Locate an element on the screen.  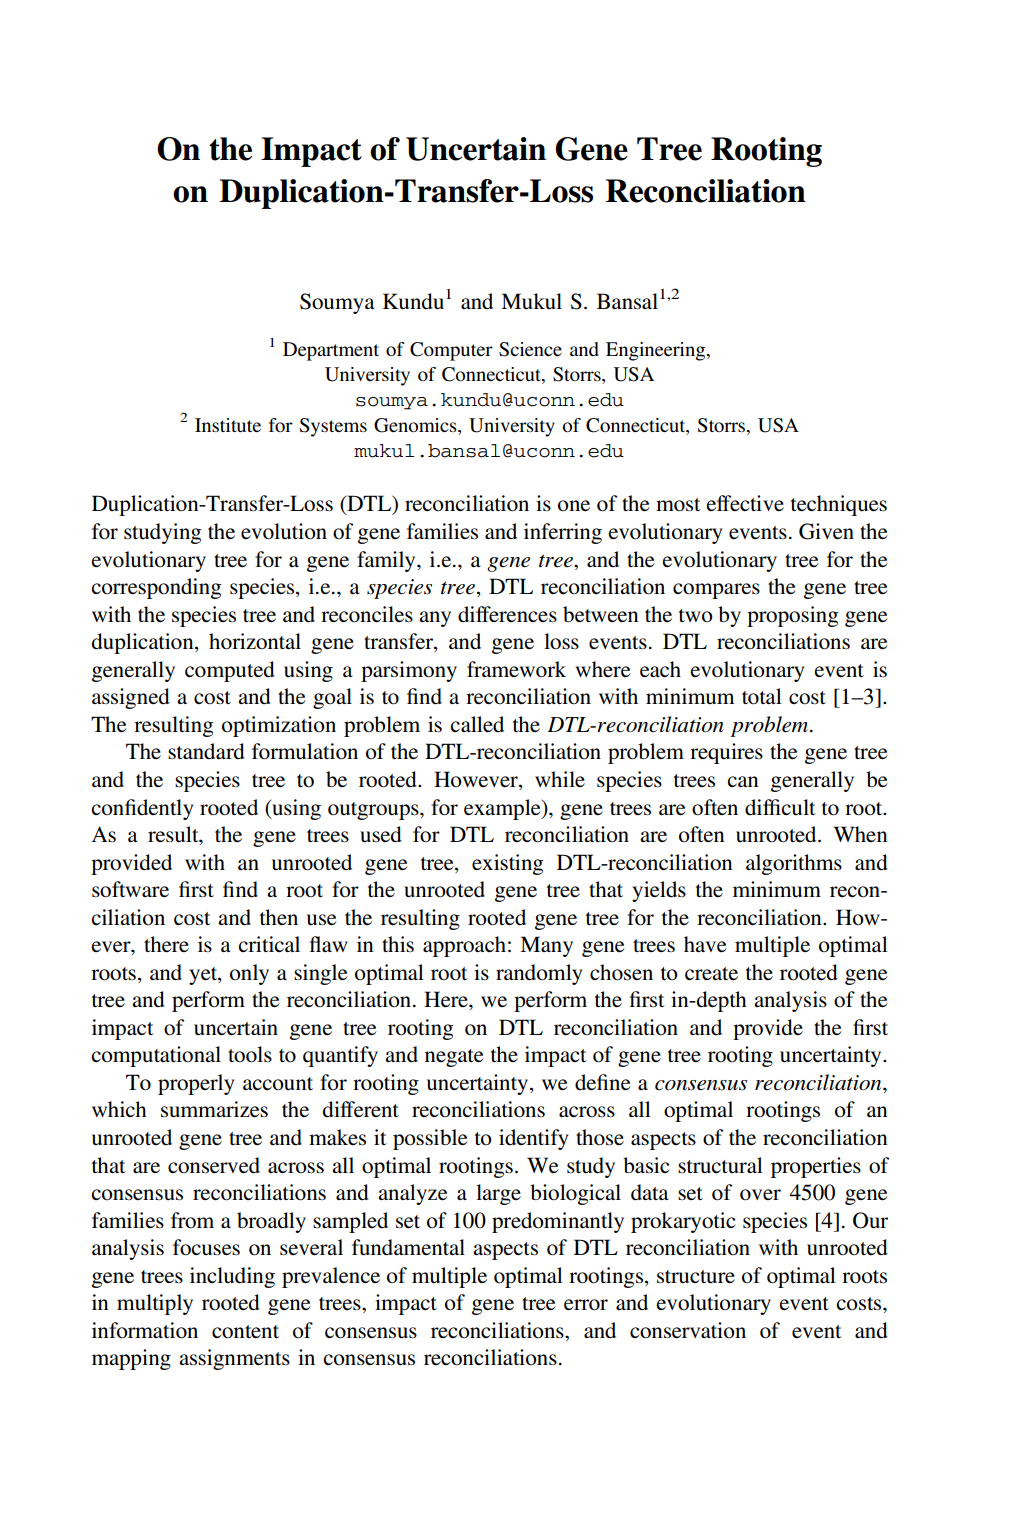
called is located at coordinates (477, 724).
